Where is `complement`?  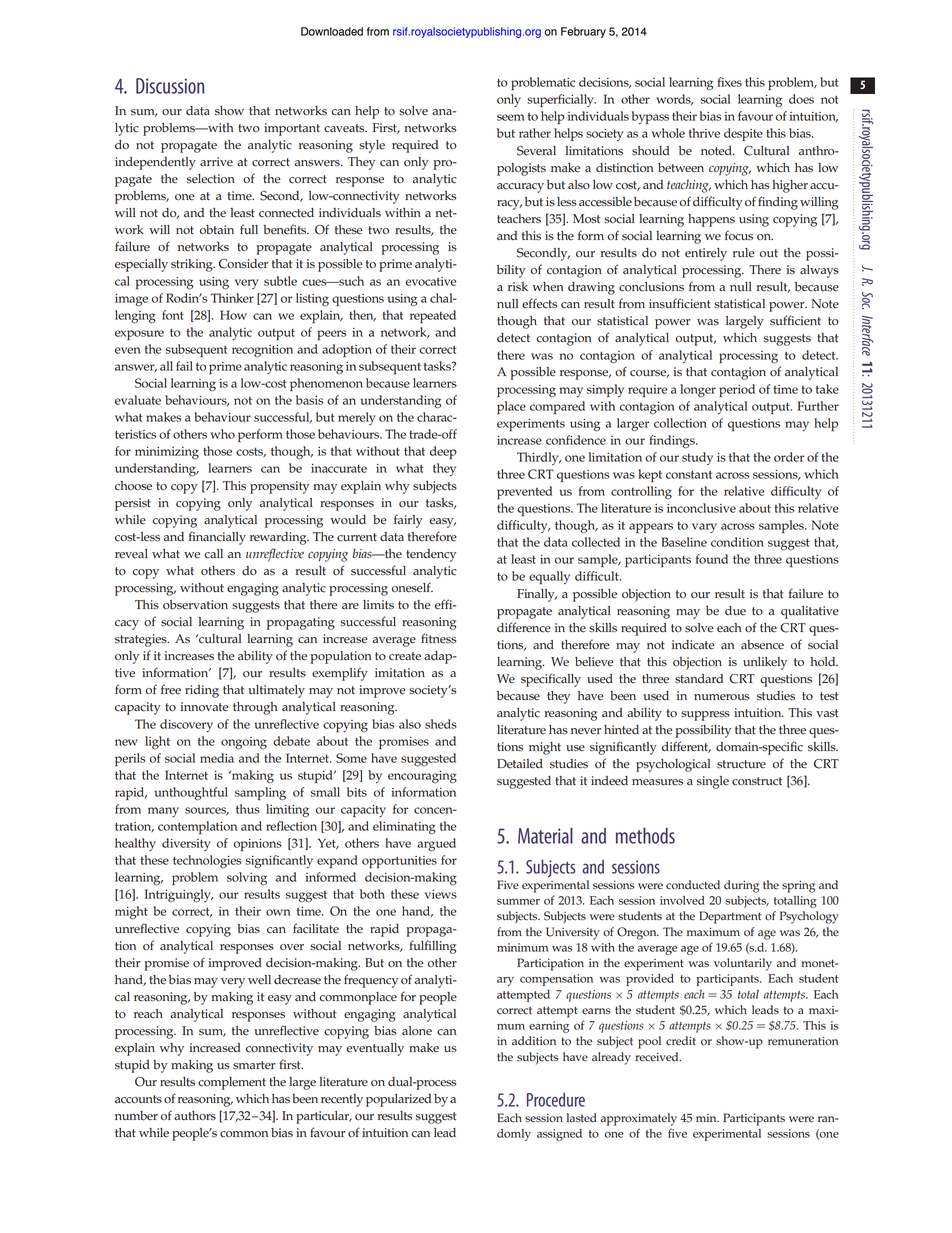
complement is located at coordinates (232, 1083).
